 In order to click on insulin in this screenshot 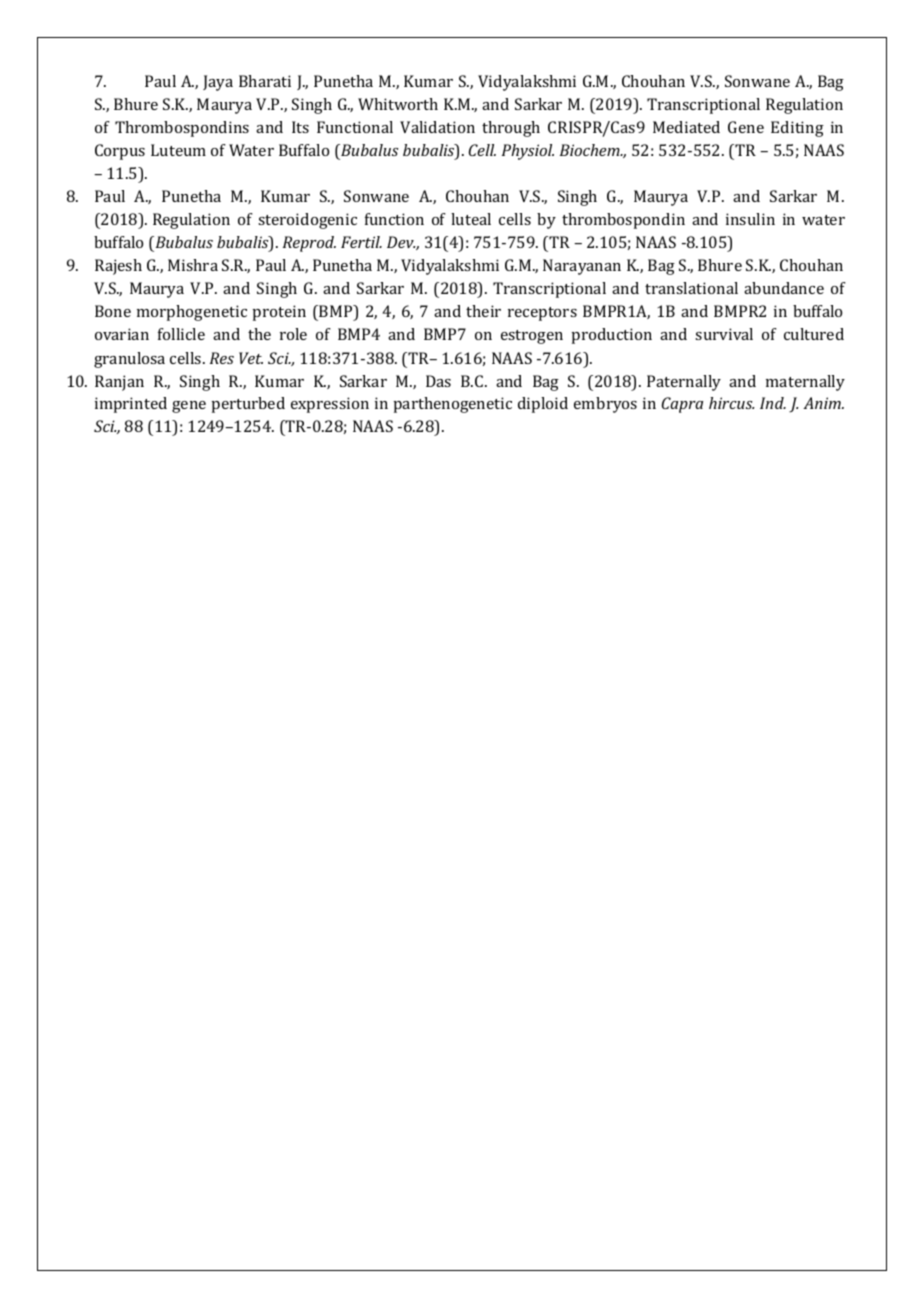, I will do `click(750, 219)`.
